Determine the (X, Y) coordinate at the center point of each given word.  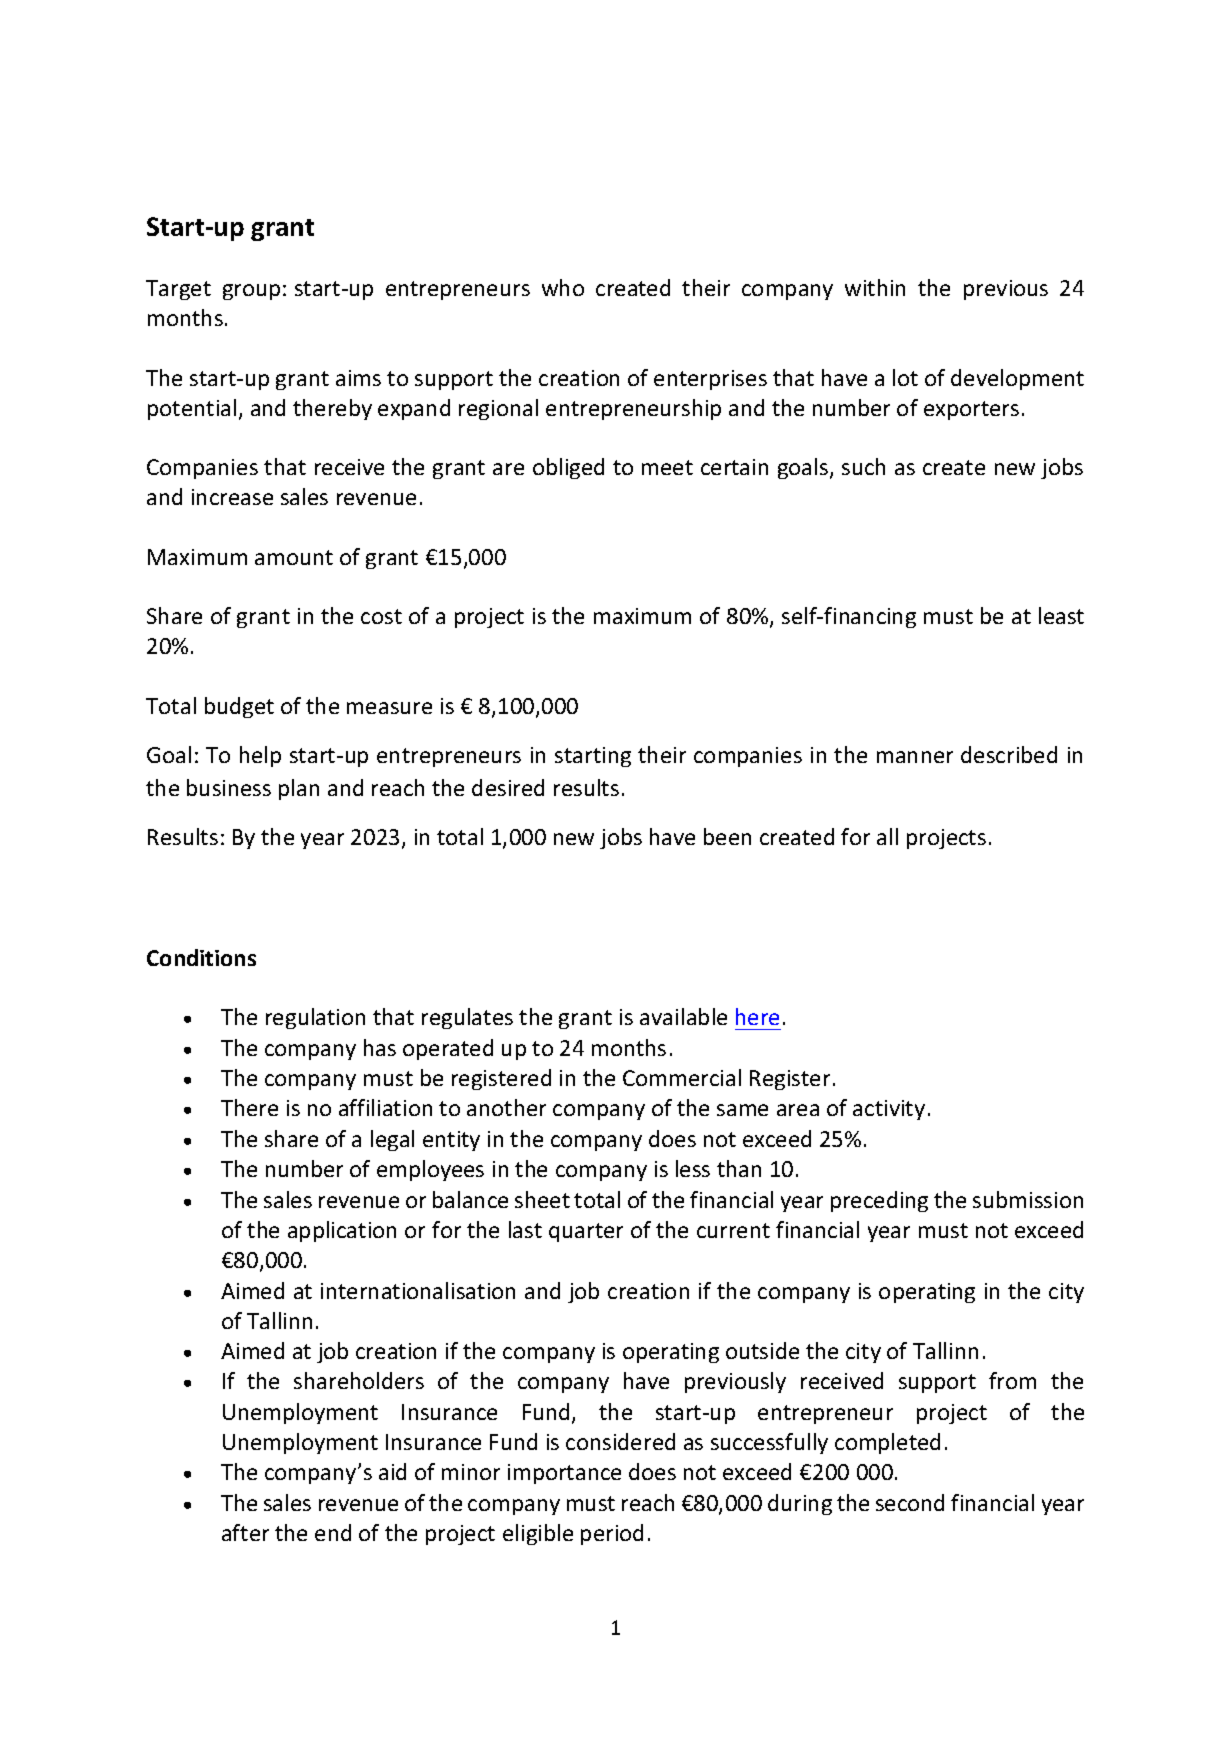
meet (667, 467)
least (1061, 615)
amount (294, 557)
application (342, 1231)
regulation (315, 1018)
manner (915, 757)
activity (889, 1110)
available (683, 1016)
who (563, 287)
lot (905, 377)
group (251, 292)
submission (1028, 1199)
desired (508, 787)
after (245, 1532)
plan (299, 789)
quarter (586, 1232)
